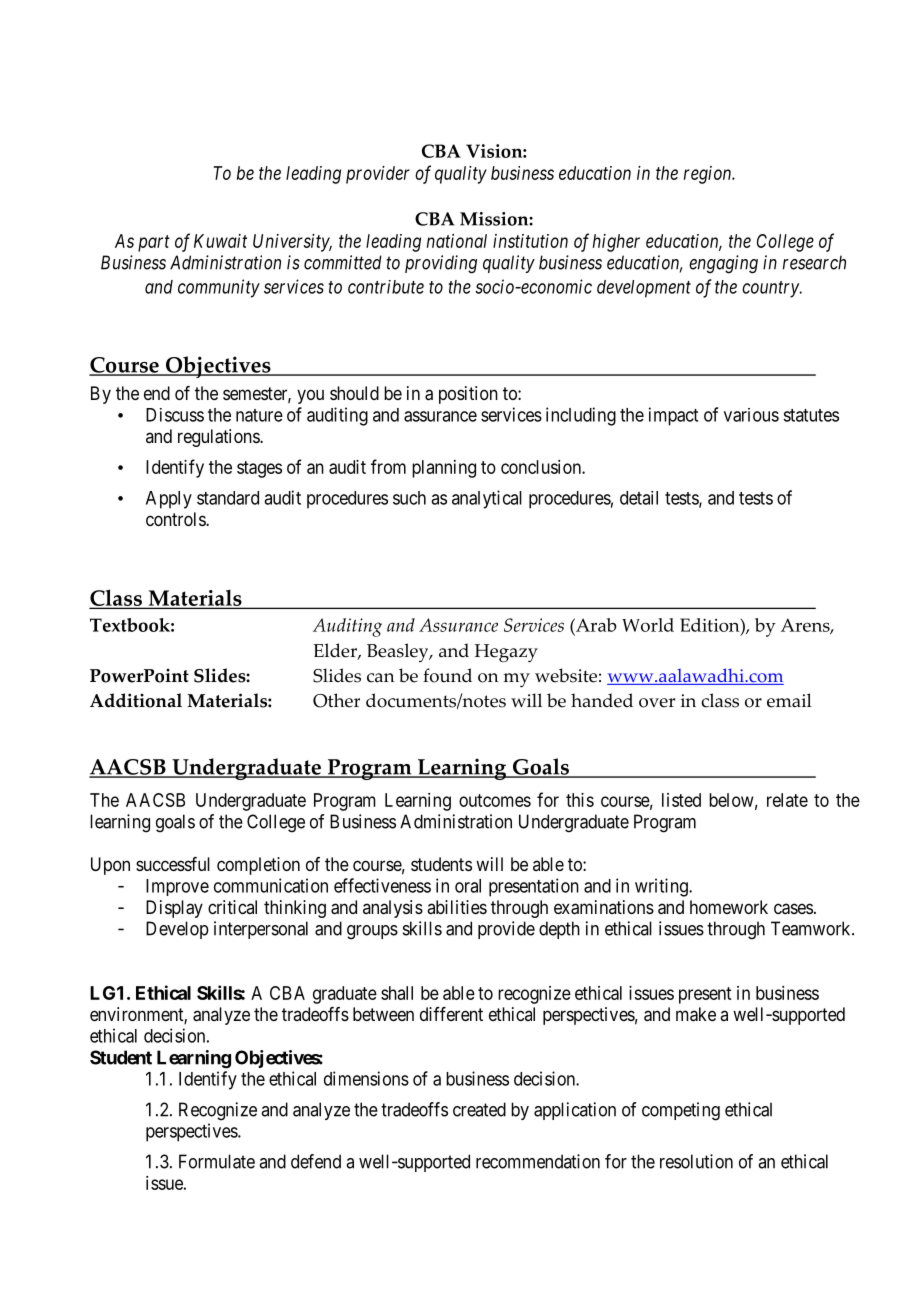  What do you see at coordinates (136, 700) in the screenshot?
I see `Additional` at bounding box center [136, 700].
